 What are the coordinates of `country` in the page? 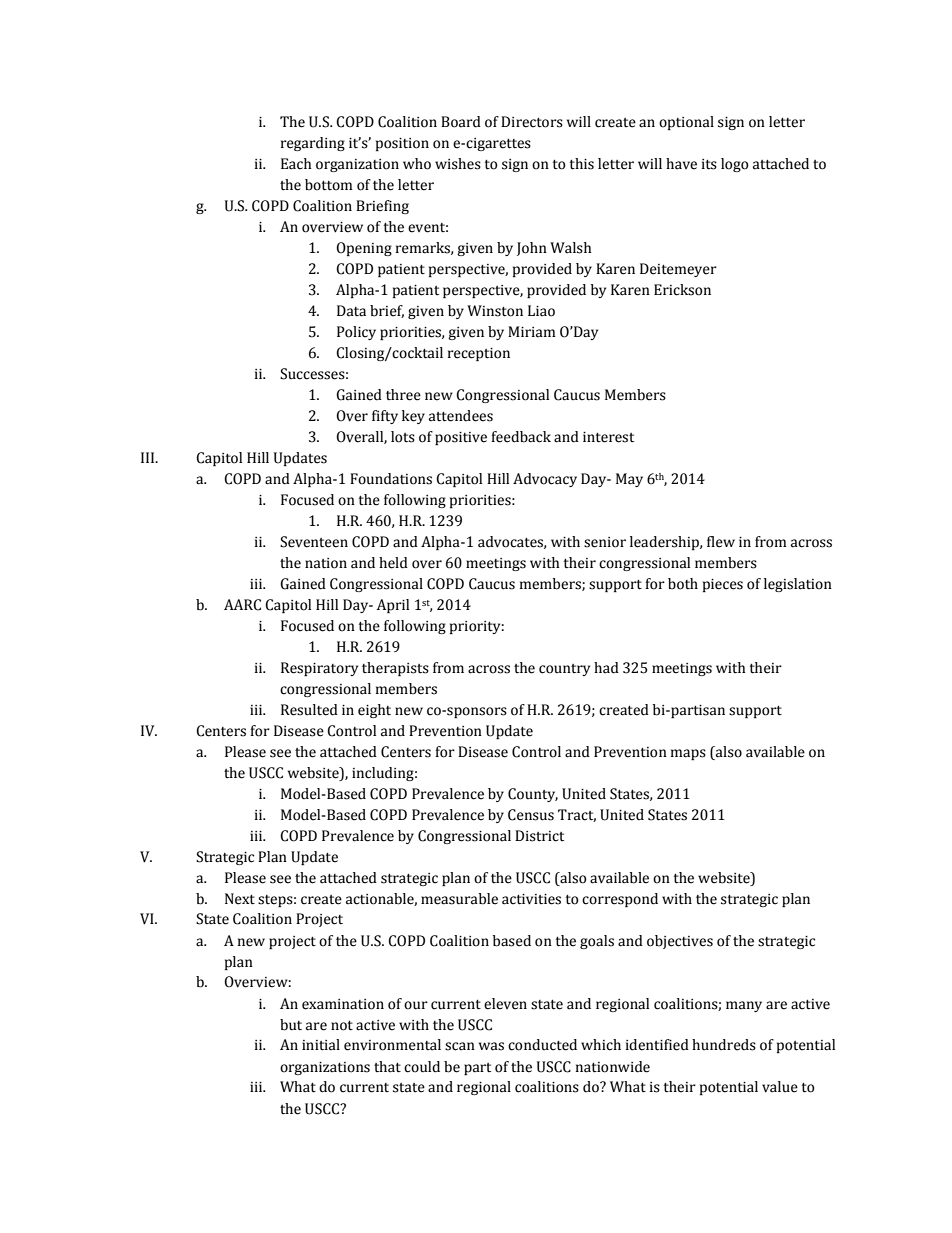 It's located at (564, 670).
